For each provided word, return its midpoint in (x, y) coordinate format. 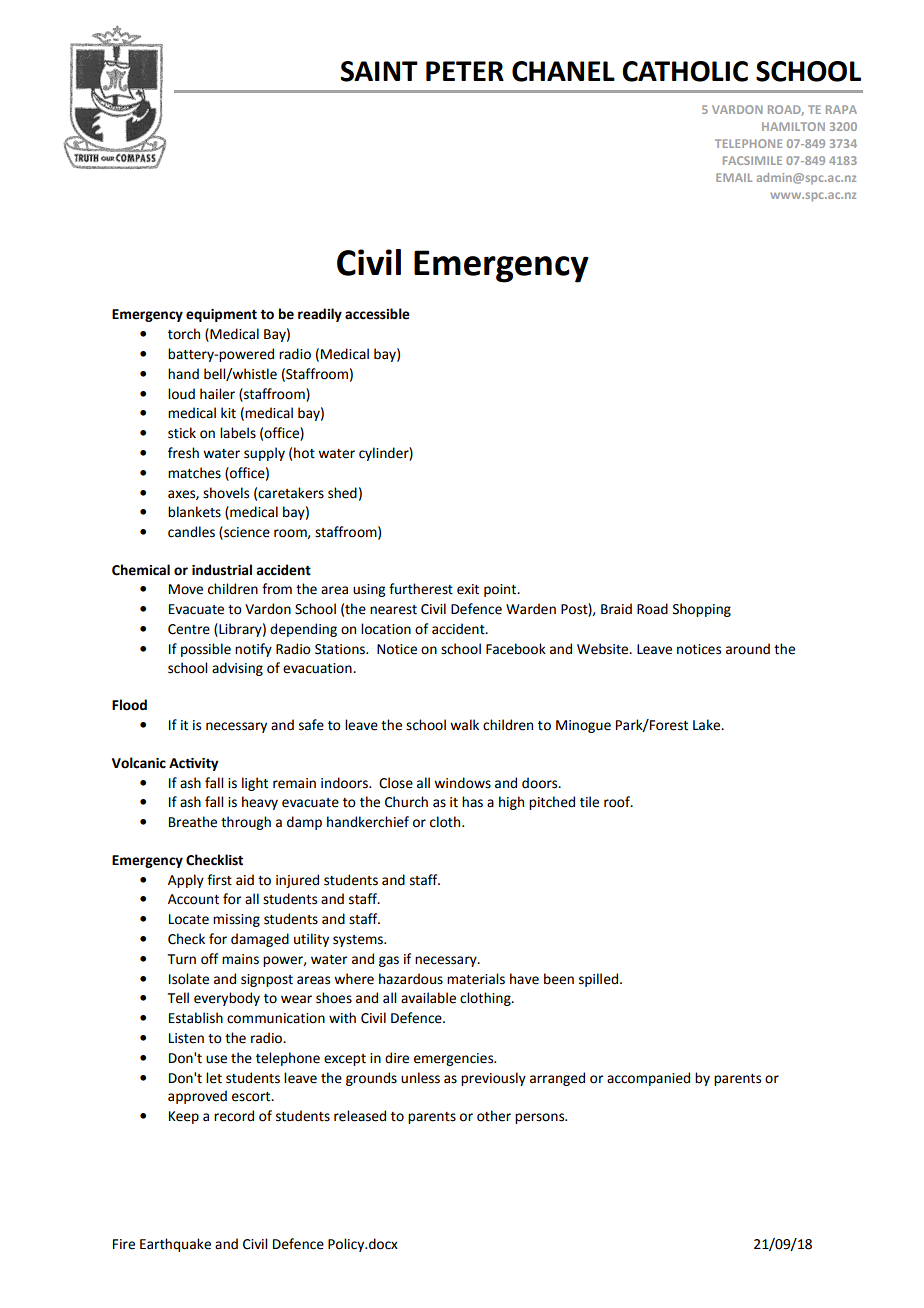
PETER (465, 71)
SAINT (379, 71)
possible (206, 650)
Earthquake (175, 1245)
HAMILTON (793, 126)
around (748, 649)
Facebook (516, 649)
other (494, 1116)
